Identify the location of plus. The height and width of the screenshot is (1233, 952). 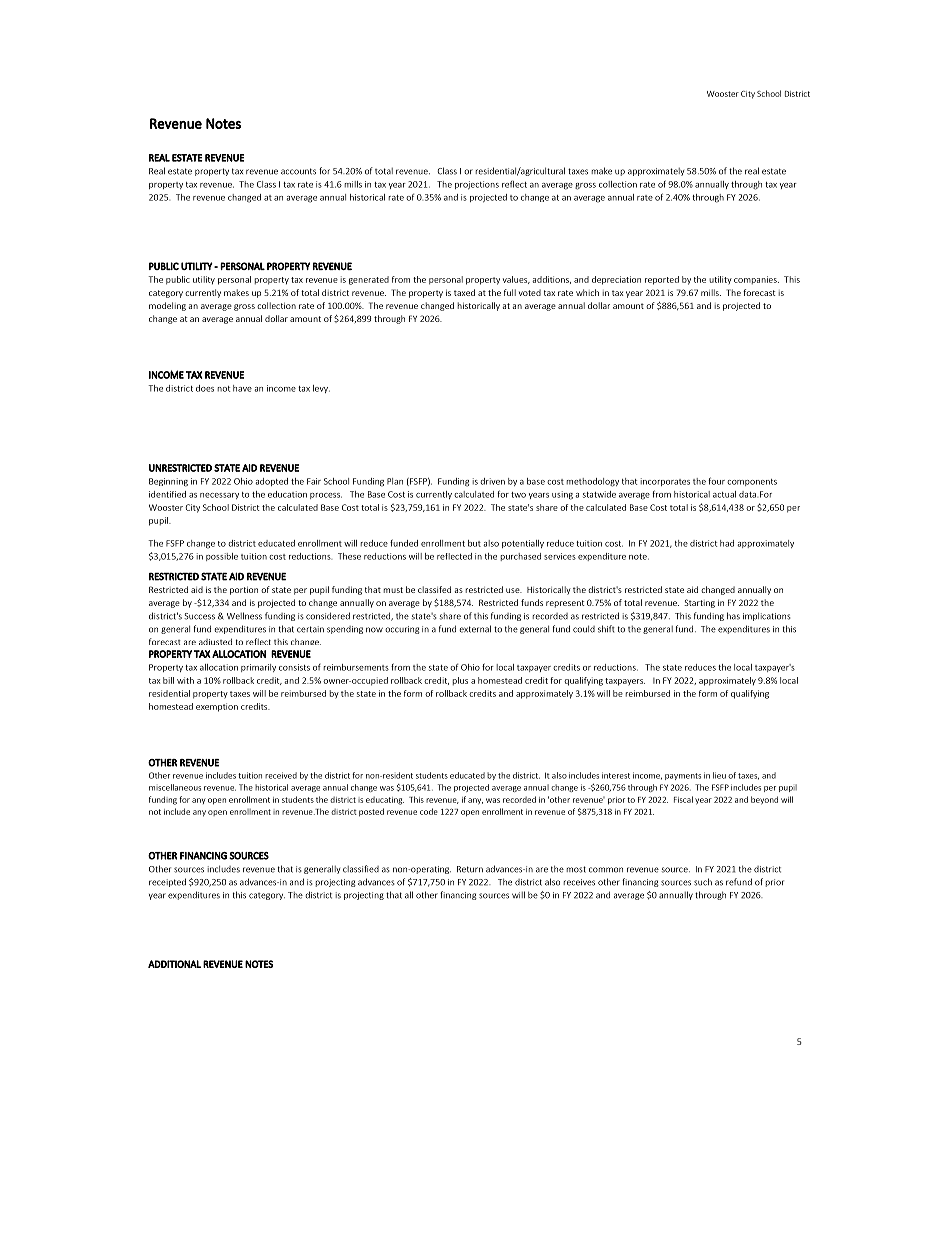
(460, 681).
